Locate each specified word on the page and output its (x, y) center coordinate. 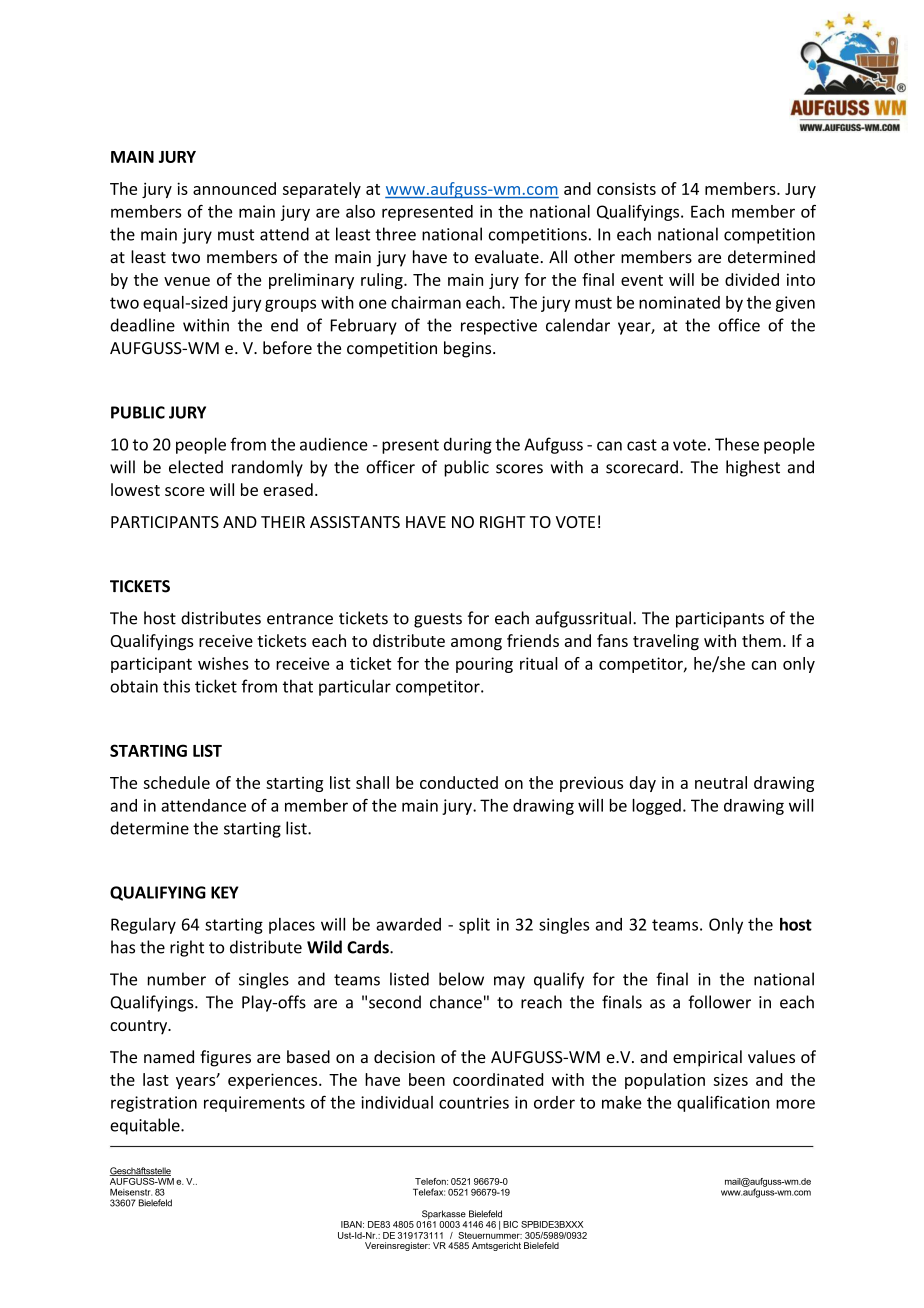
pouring (484, 665)
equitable (146, 1126)
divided (752, 279)
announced (234, 188)
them (761, 640)
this (176, 686)
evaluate (507, 257)
